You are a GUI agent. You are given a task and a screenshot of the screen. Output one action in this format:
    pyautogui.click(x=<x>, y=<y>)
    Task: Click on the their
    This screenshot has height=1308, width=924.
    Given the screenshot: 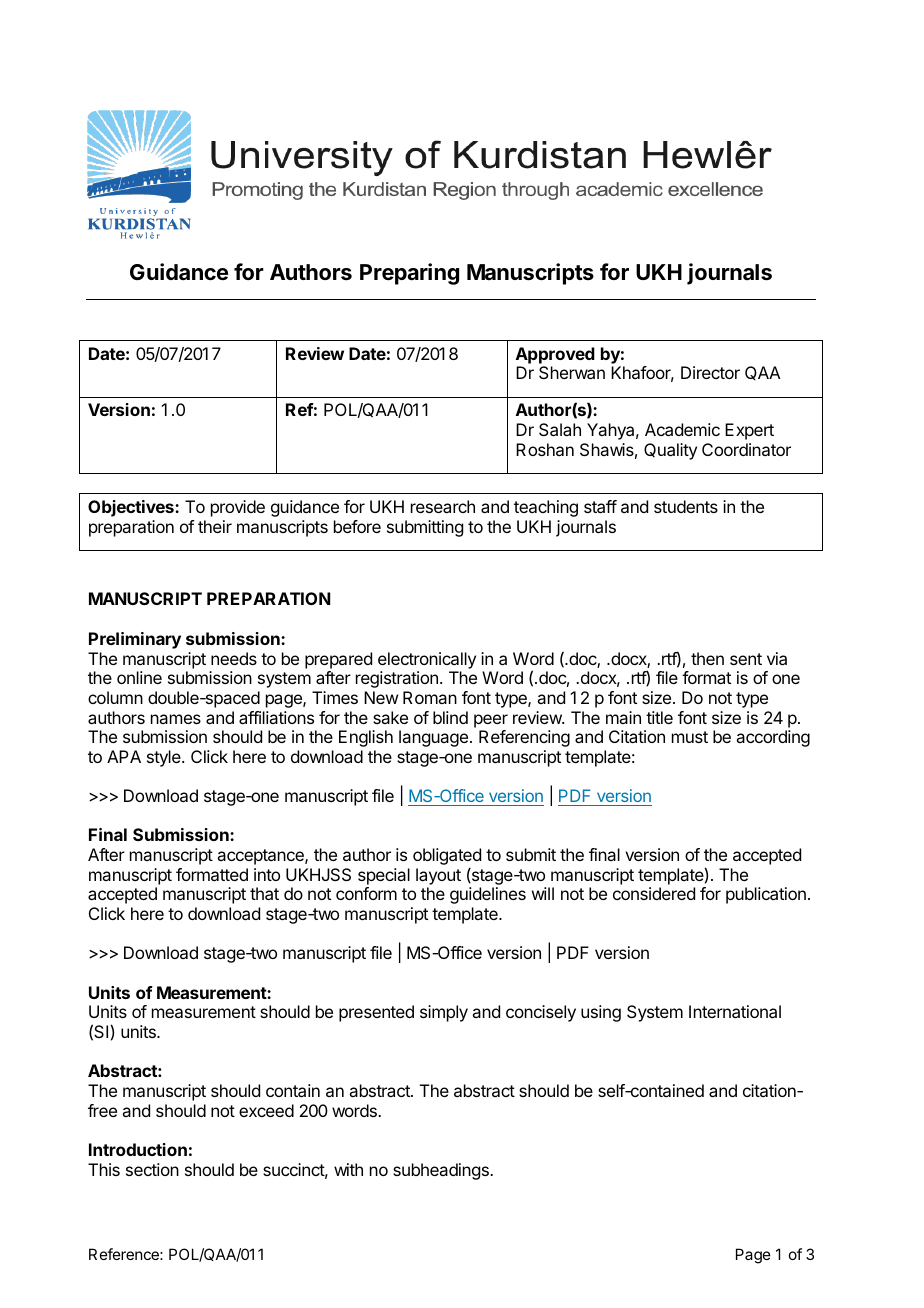 What is the action you would take?
    pyautogui.click(x=215, y=526)
